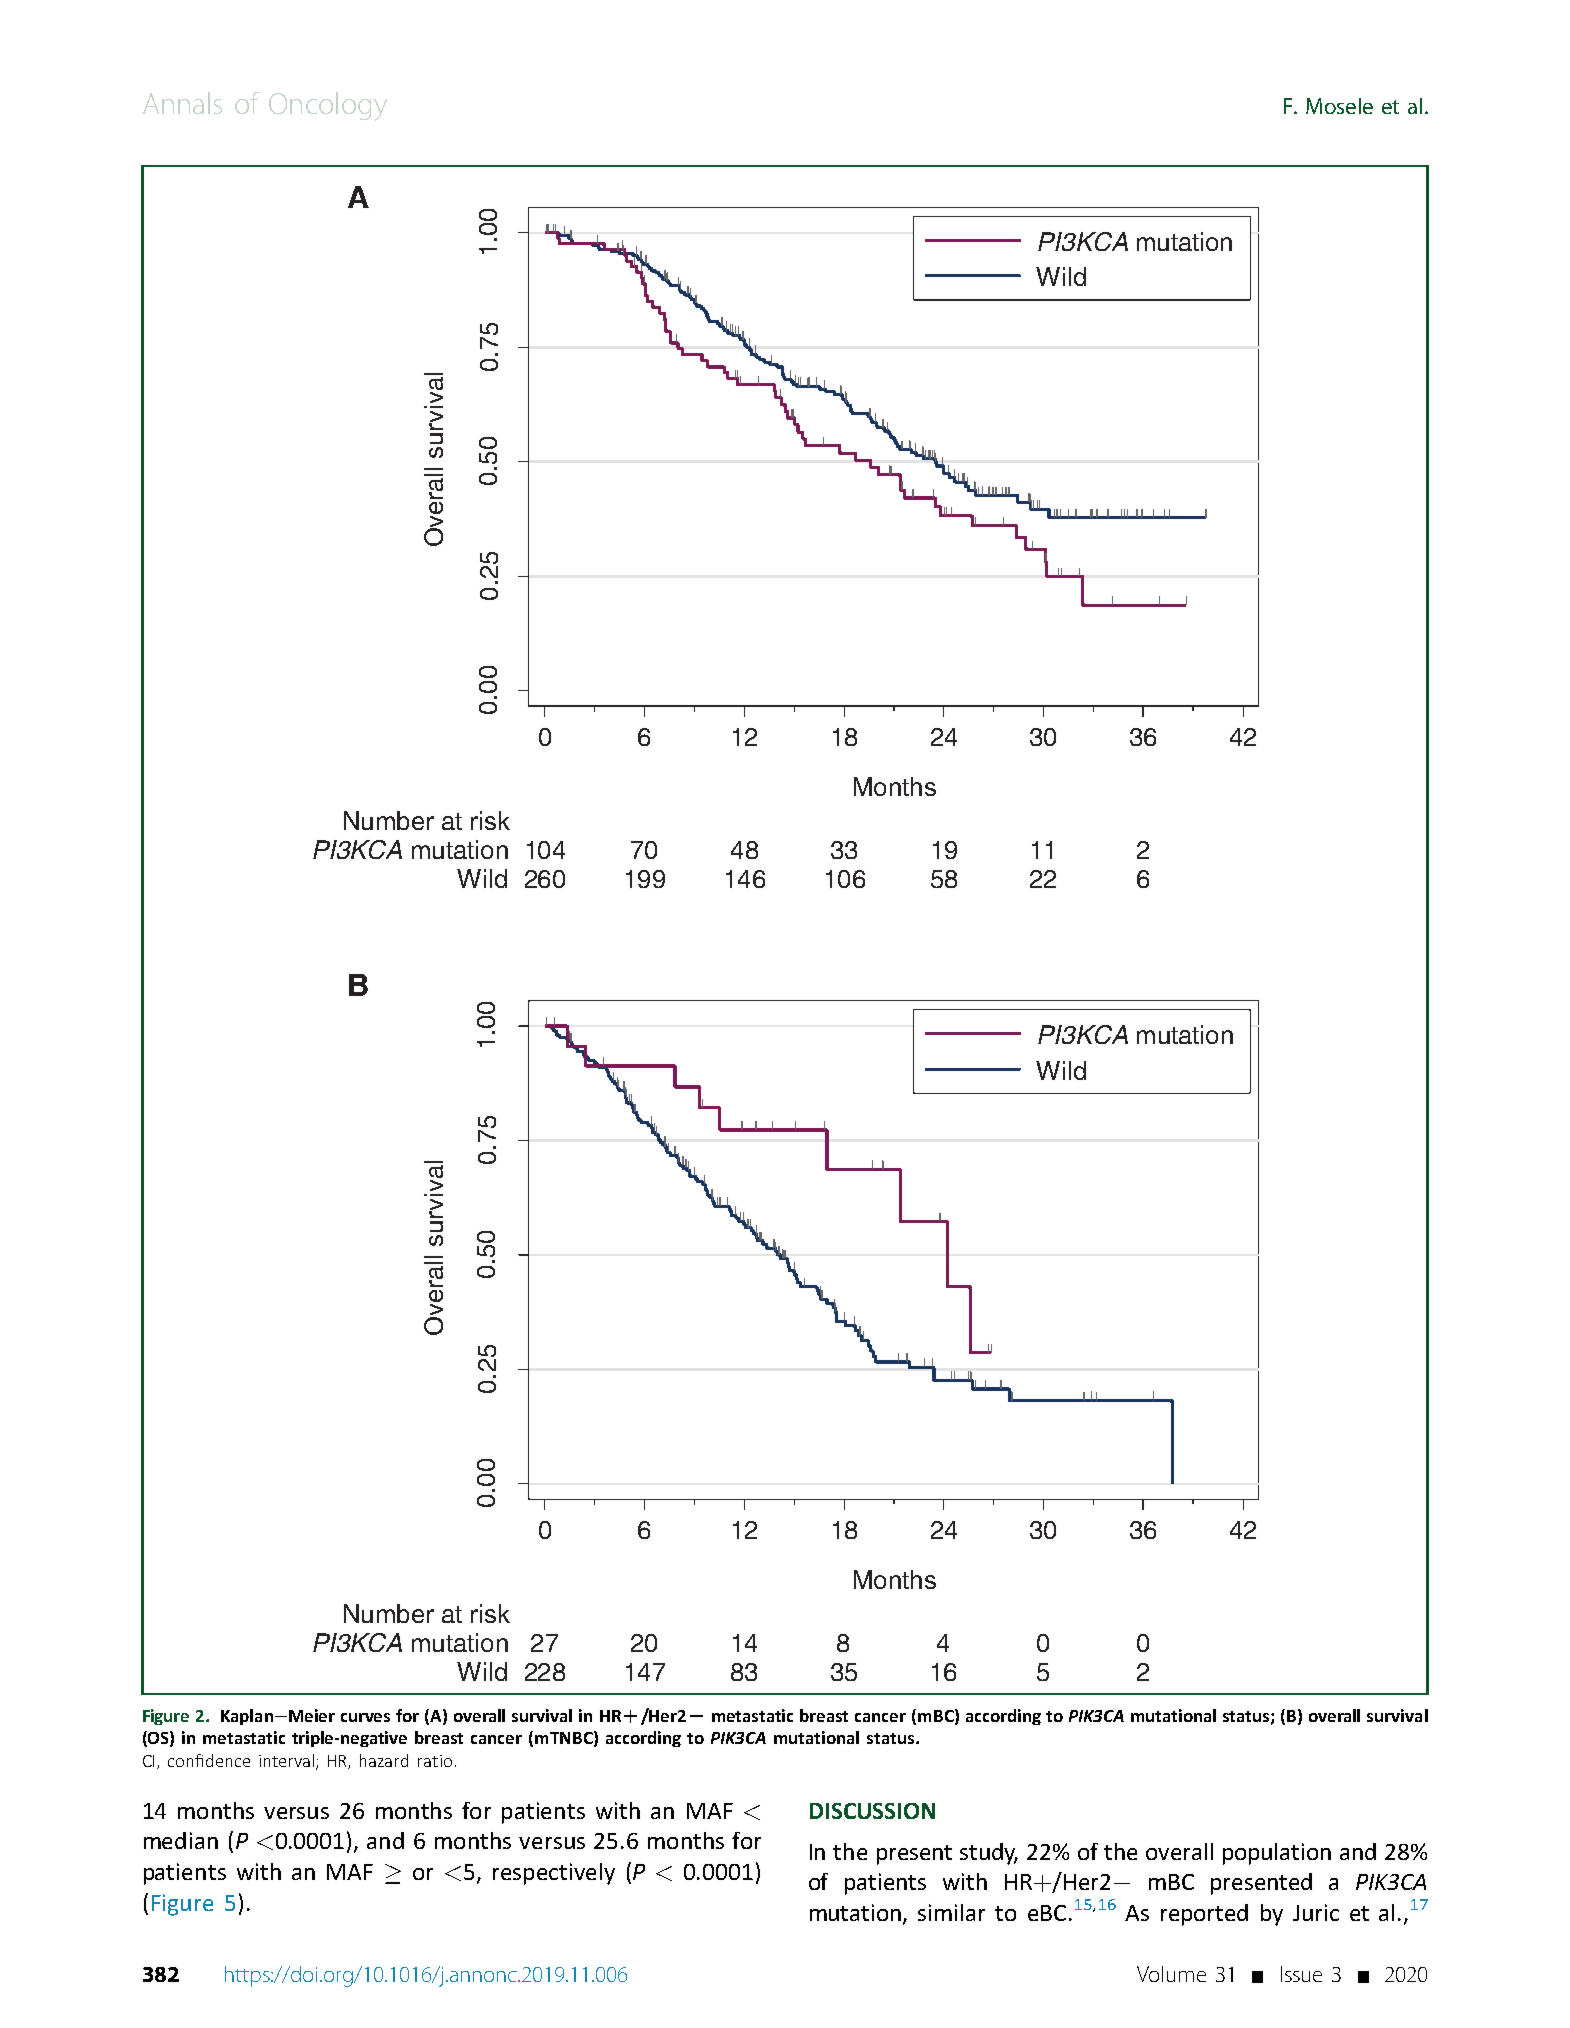 Image resolution: width=1570 pixels, height=2028 pixels. What do you see at coordinates (365, 1717) in the page?
I see `curves` at bounding box center [365, 1717].
